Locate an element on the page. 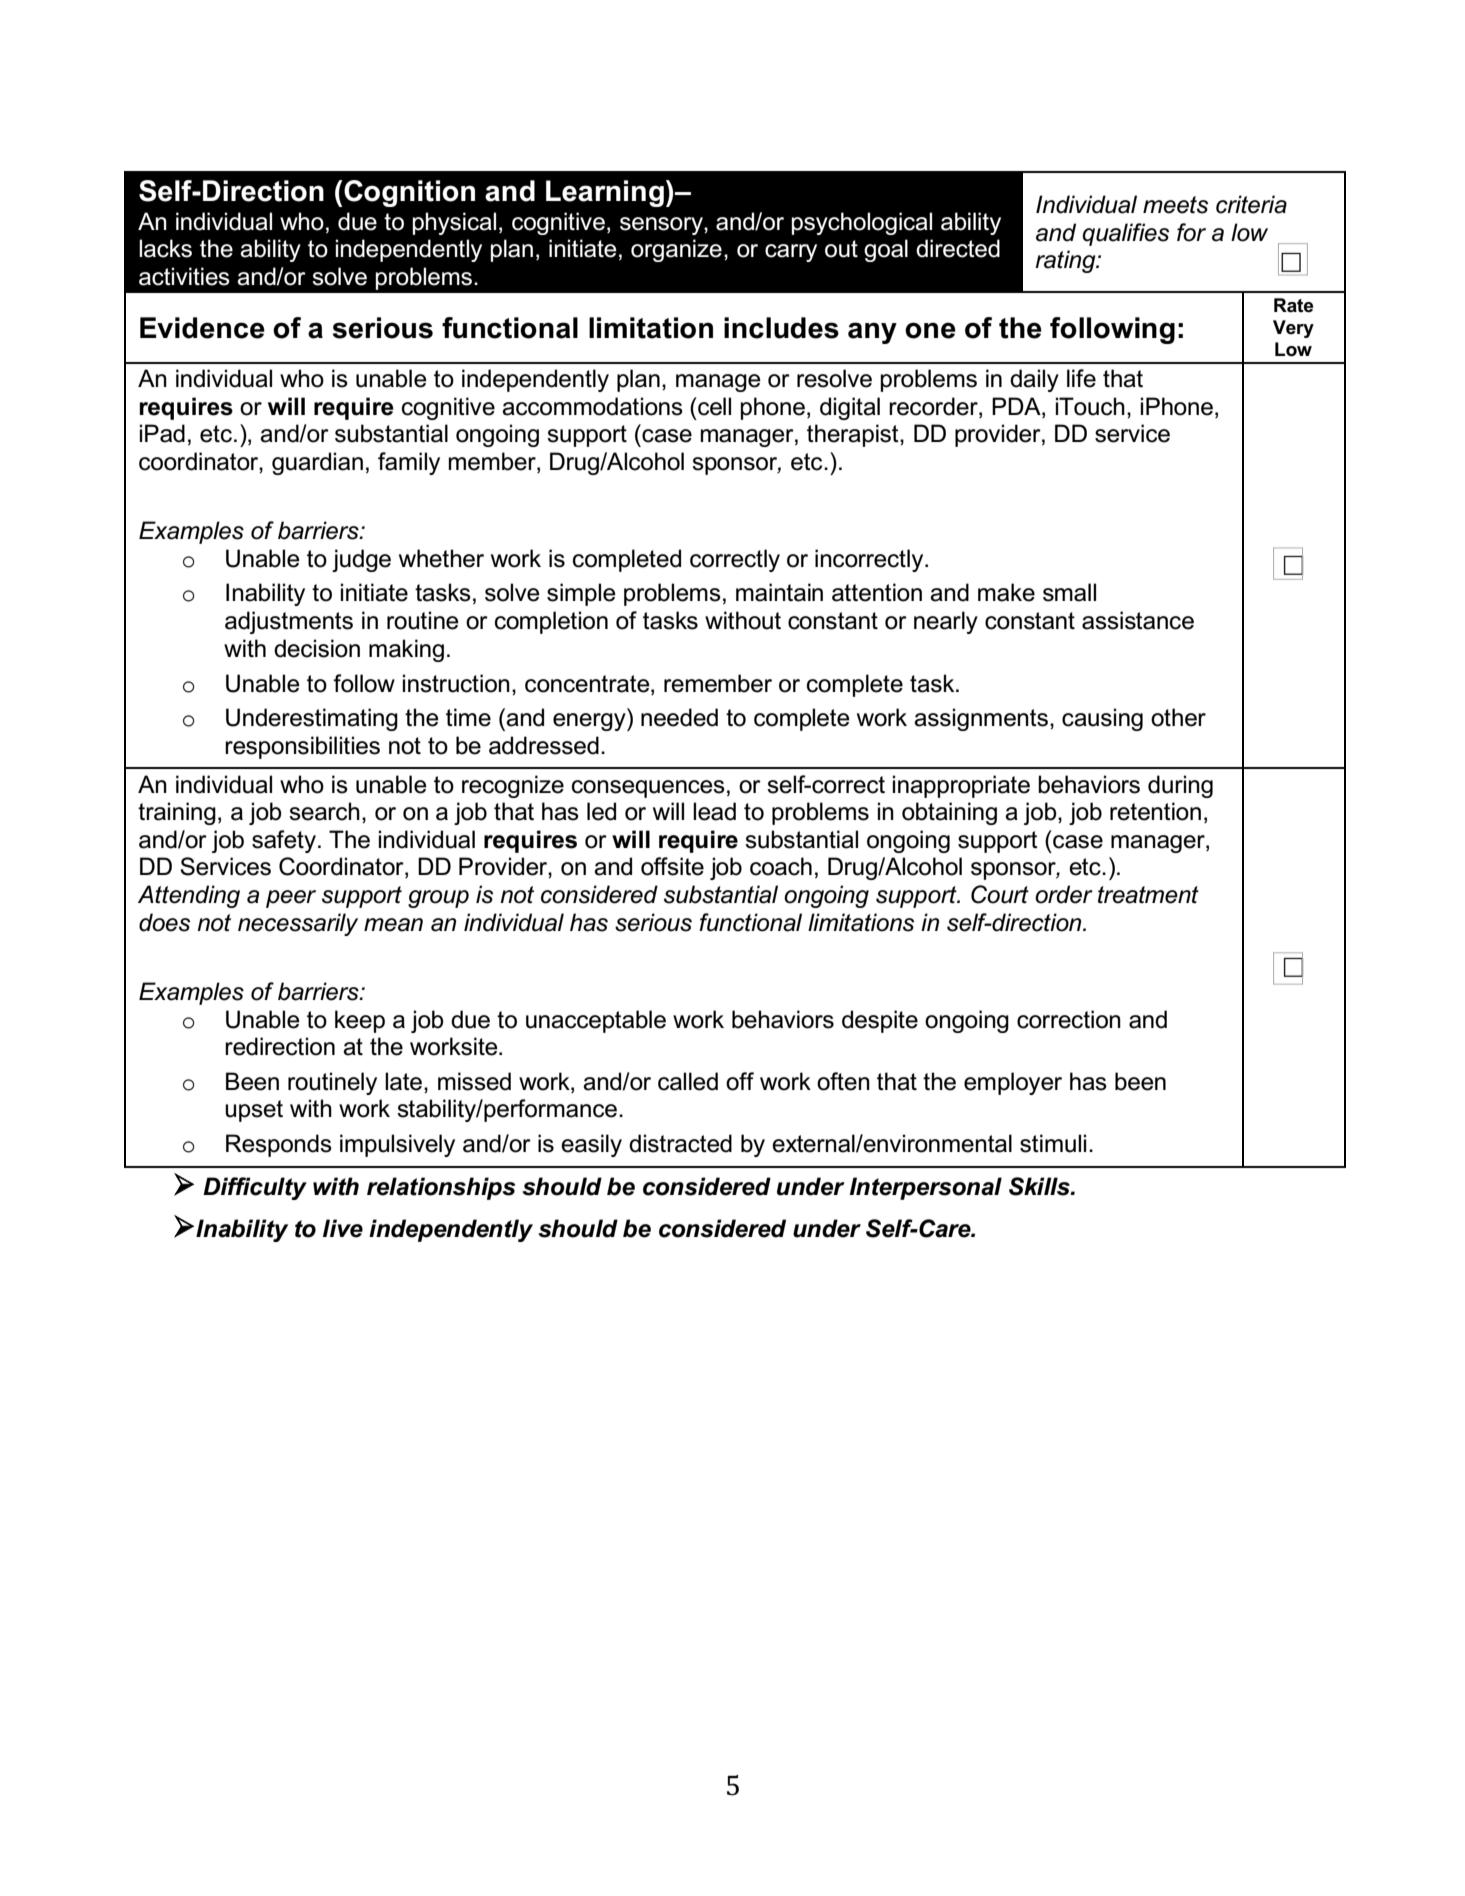 The height and width of the page is (1896, 1465). distracted is located at coordinates (680, 1143).
